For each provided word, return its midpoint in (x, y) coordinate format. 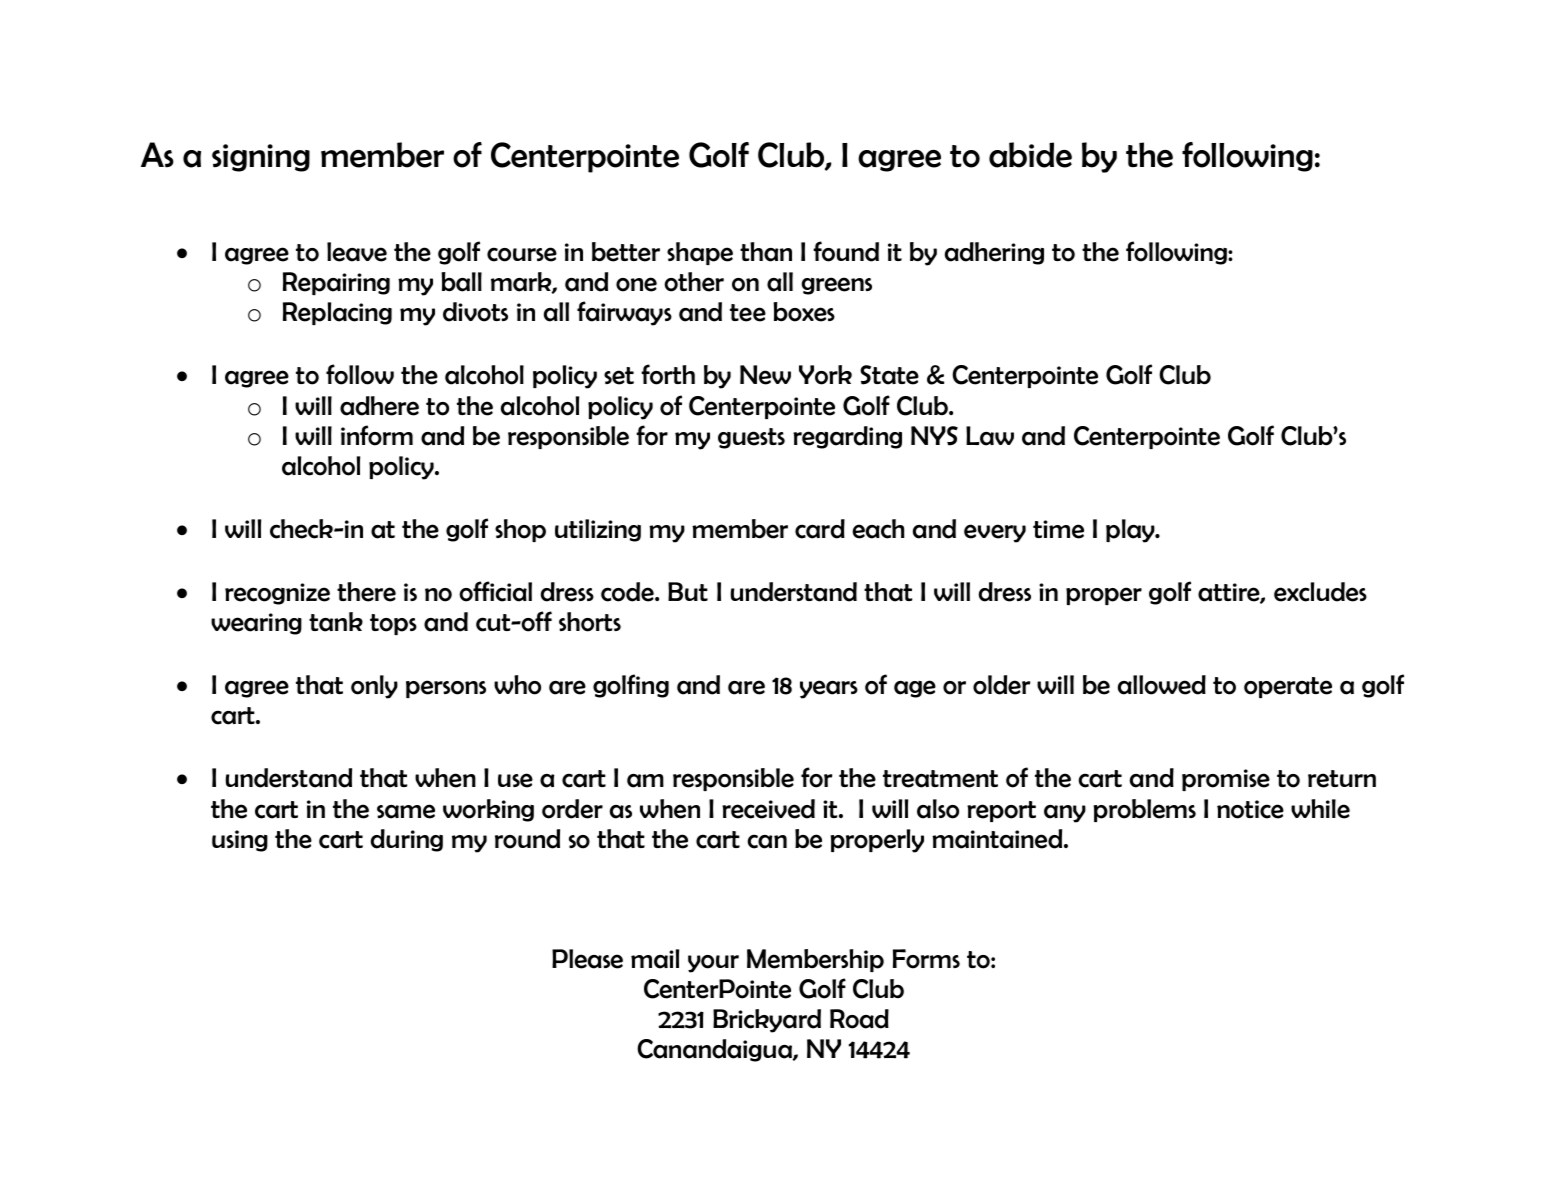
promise (1226, 780)
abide (1030, 155)
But (688, 591)
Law (990, 436)
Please (587, 959)
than (766, 252)
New (765, 375)
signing (261, 158)
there (366, 592)
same (406, 811)
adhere (379, 406)
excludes (1320, 592)
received (768, 809)
